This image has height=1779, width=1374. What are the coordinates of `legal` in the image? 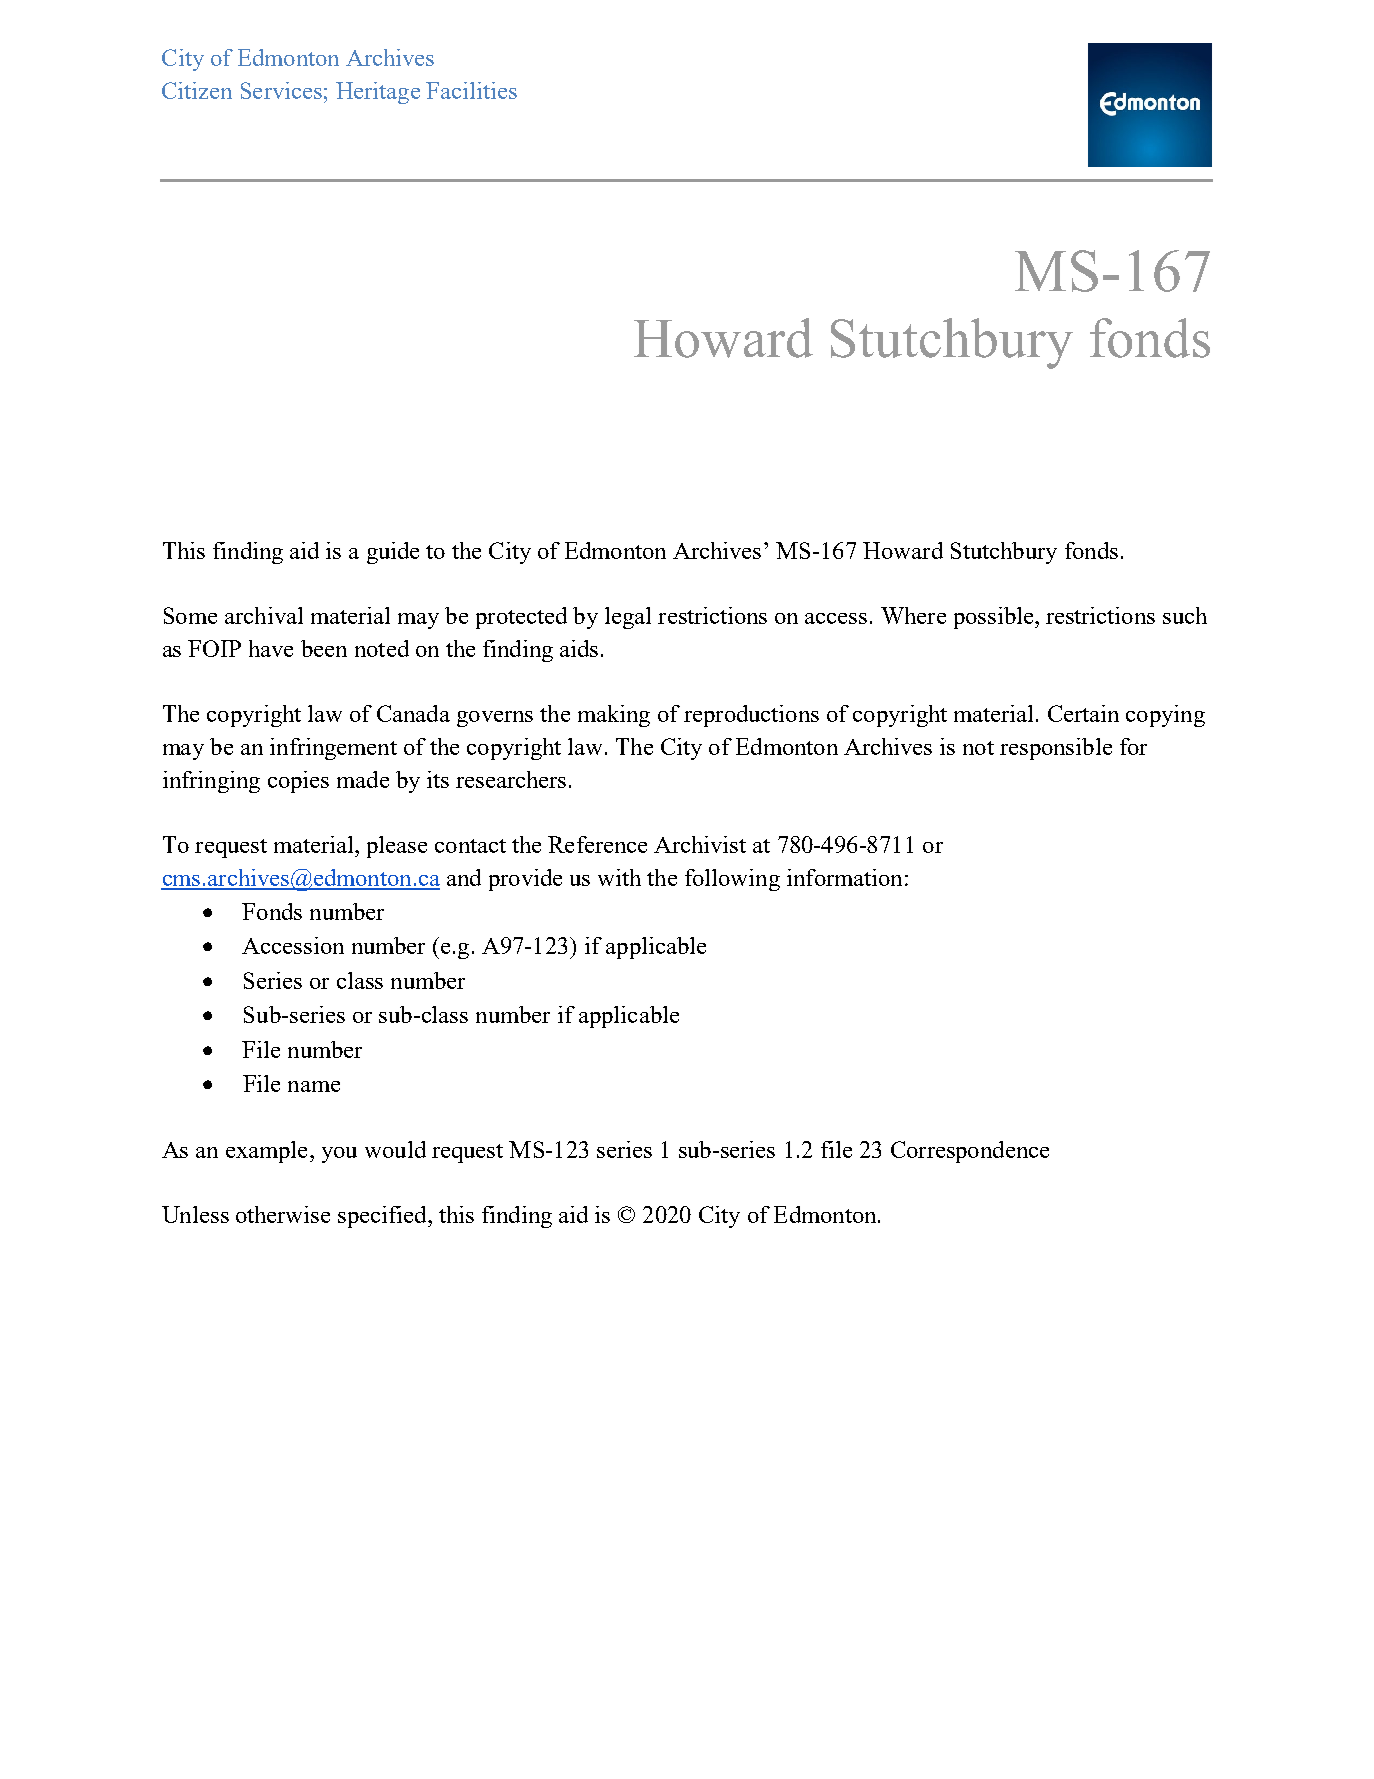 It's located at (628, 618).
